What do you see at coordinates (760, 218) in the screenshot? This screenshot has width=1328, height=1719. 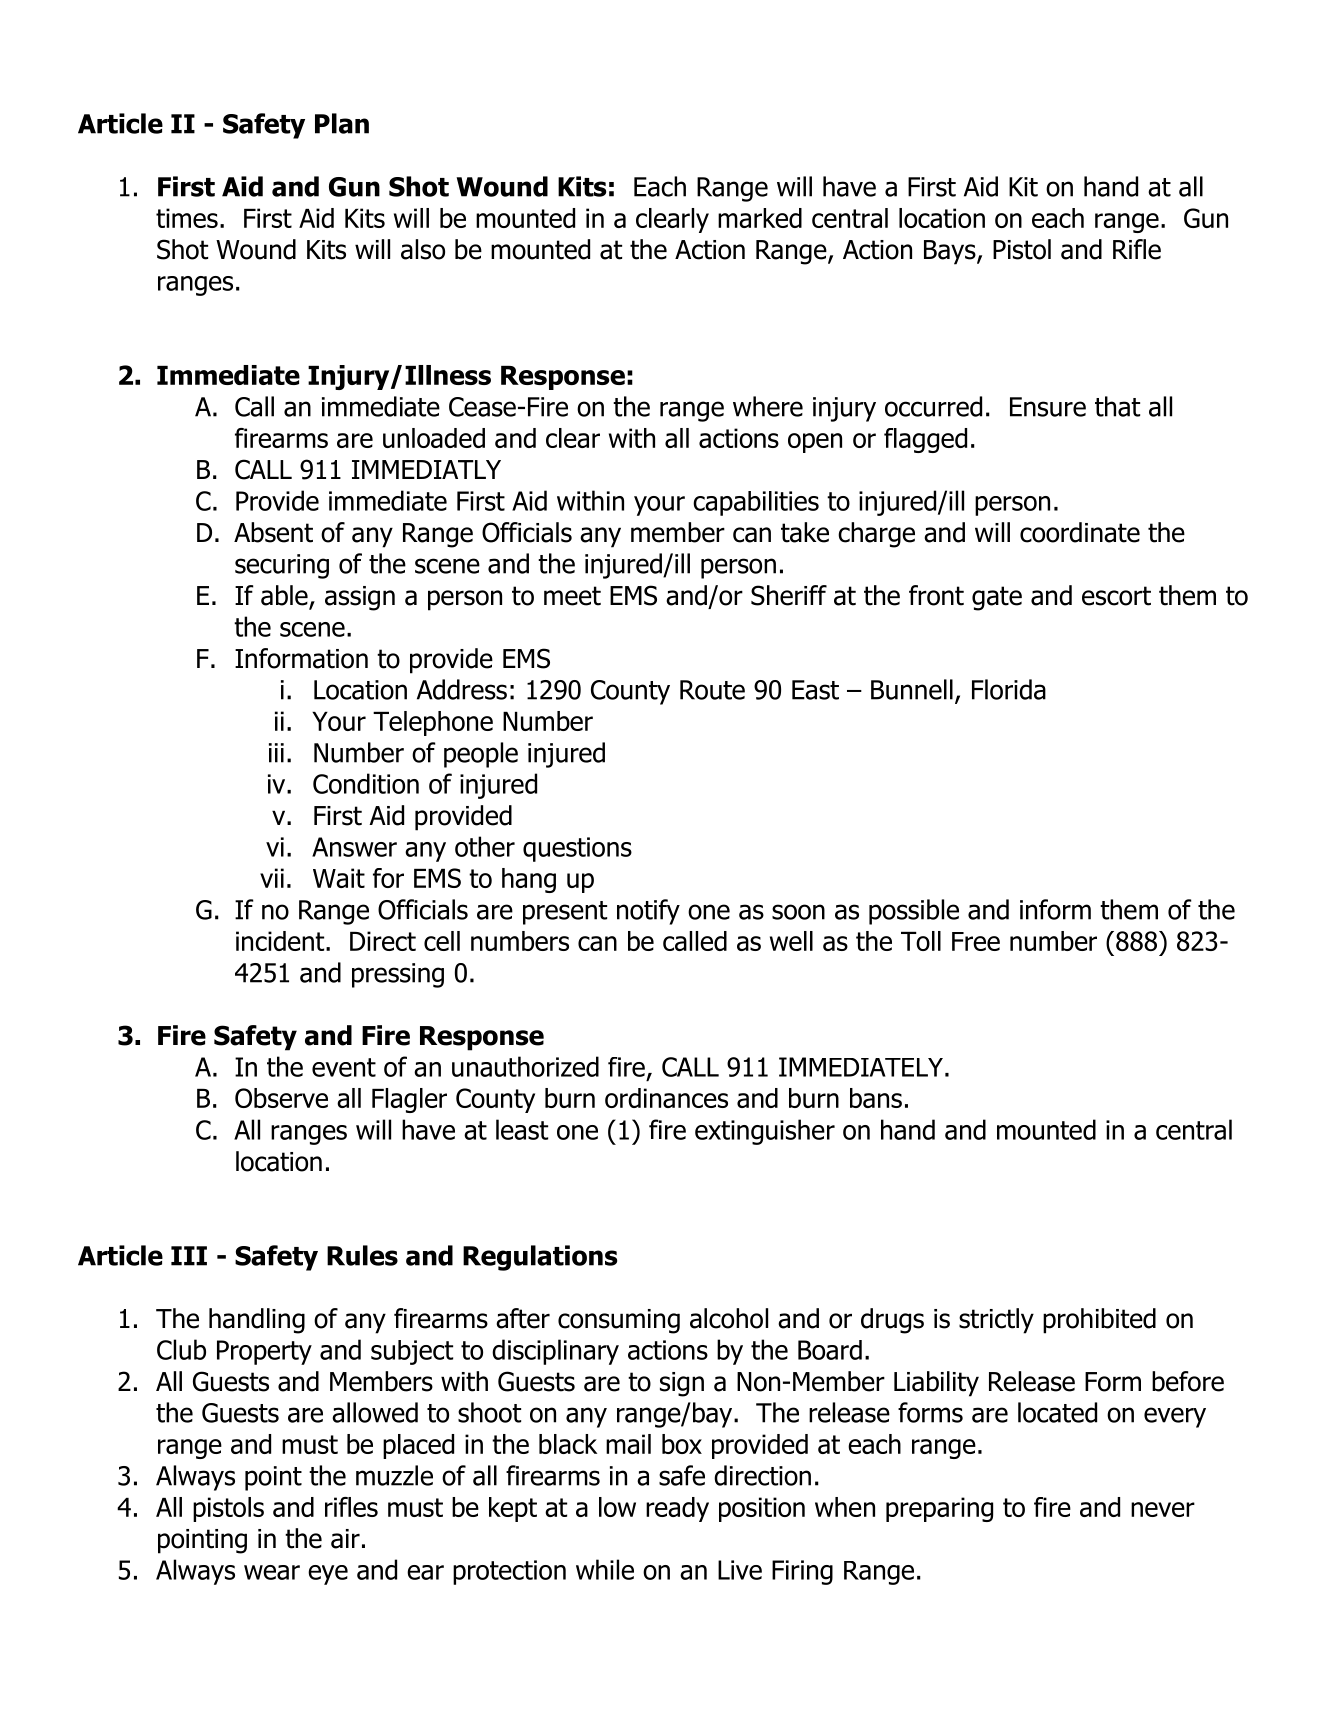 I see `marked` at bounding box center [760, 218].
